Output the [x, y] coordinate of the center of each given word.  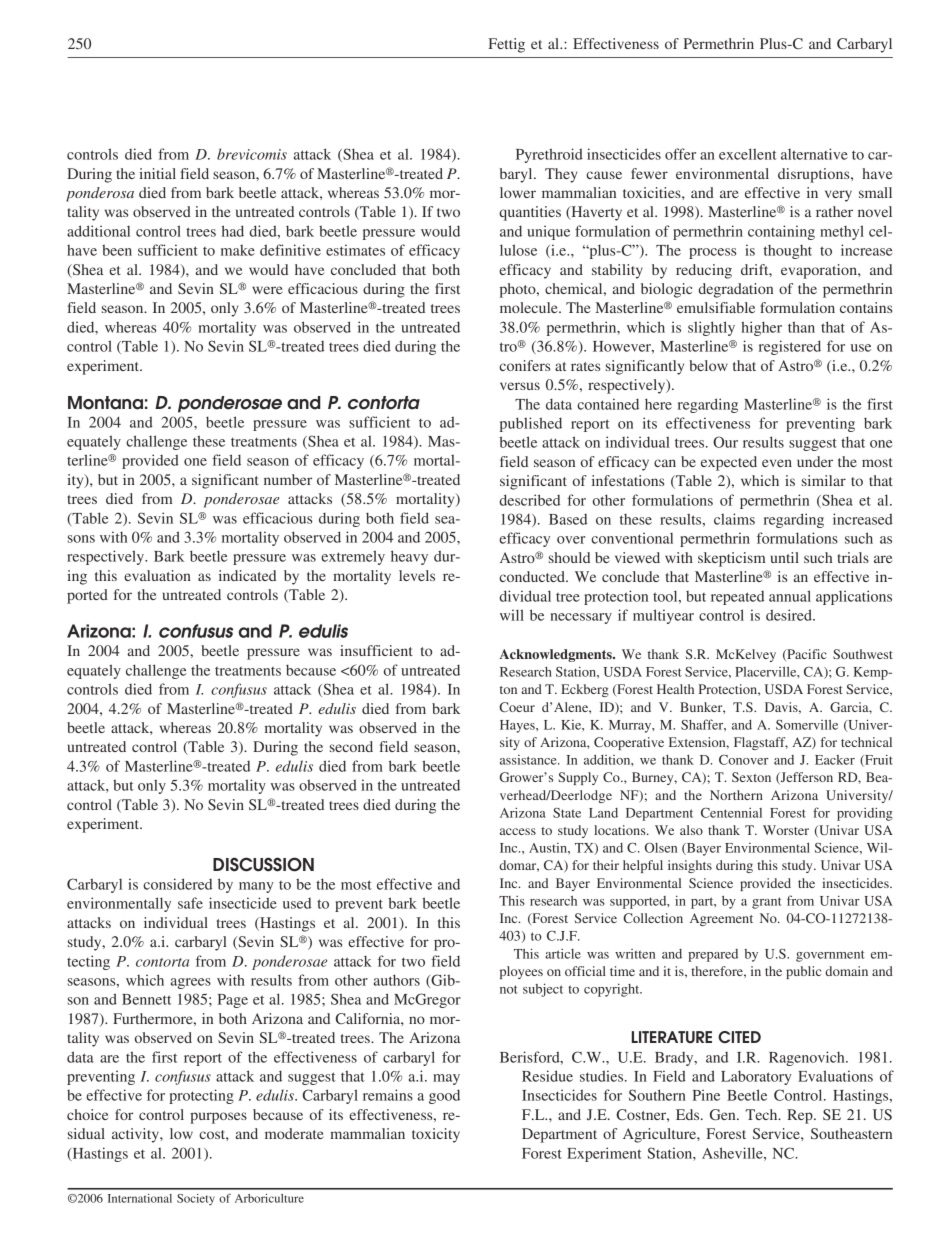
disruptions [815, 175]
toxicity [436, 1135]
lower [518, 192]
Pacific [806, 655]
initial [157, 173]
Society [196, 1199]
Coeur [517, 707]
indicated [247, 575]
